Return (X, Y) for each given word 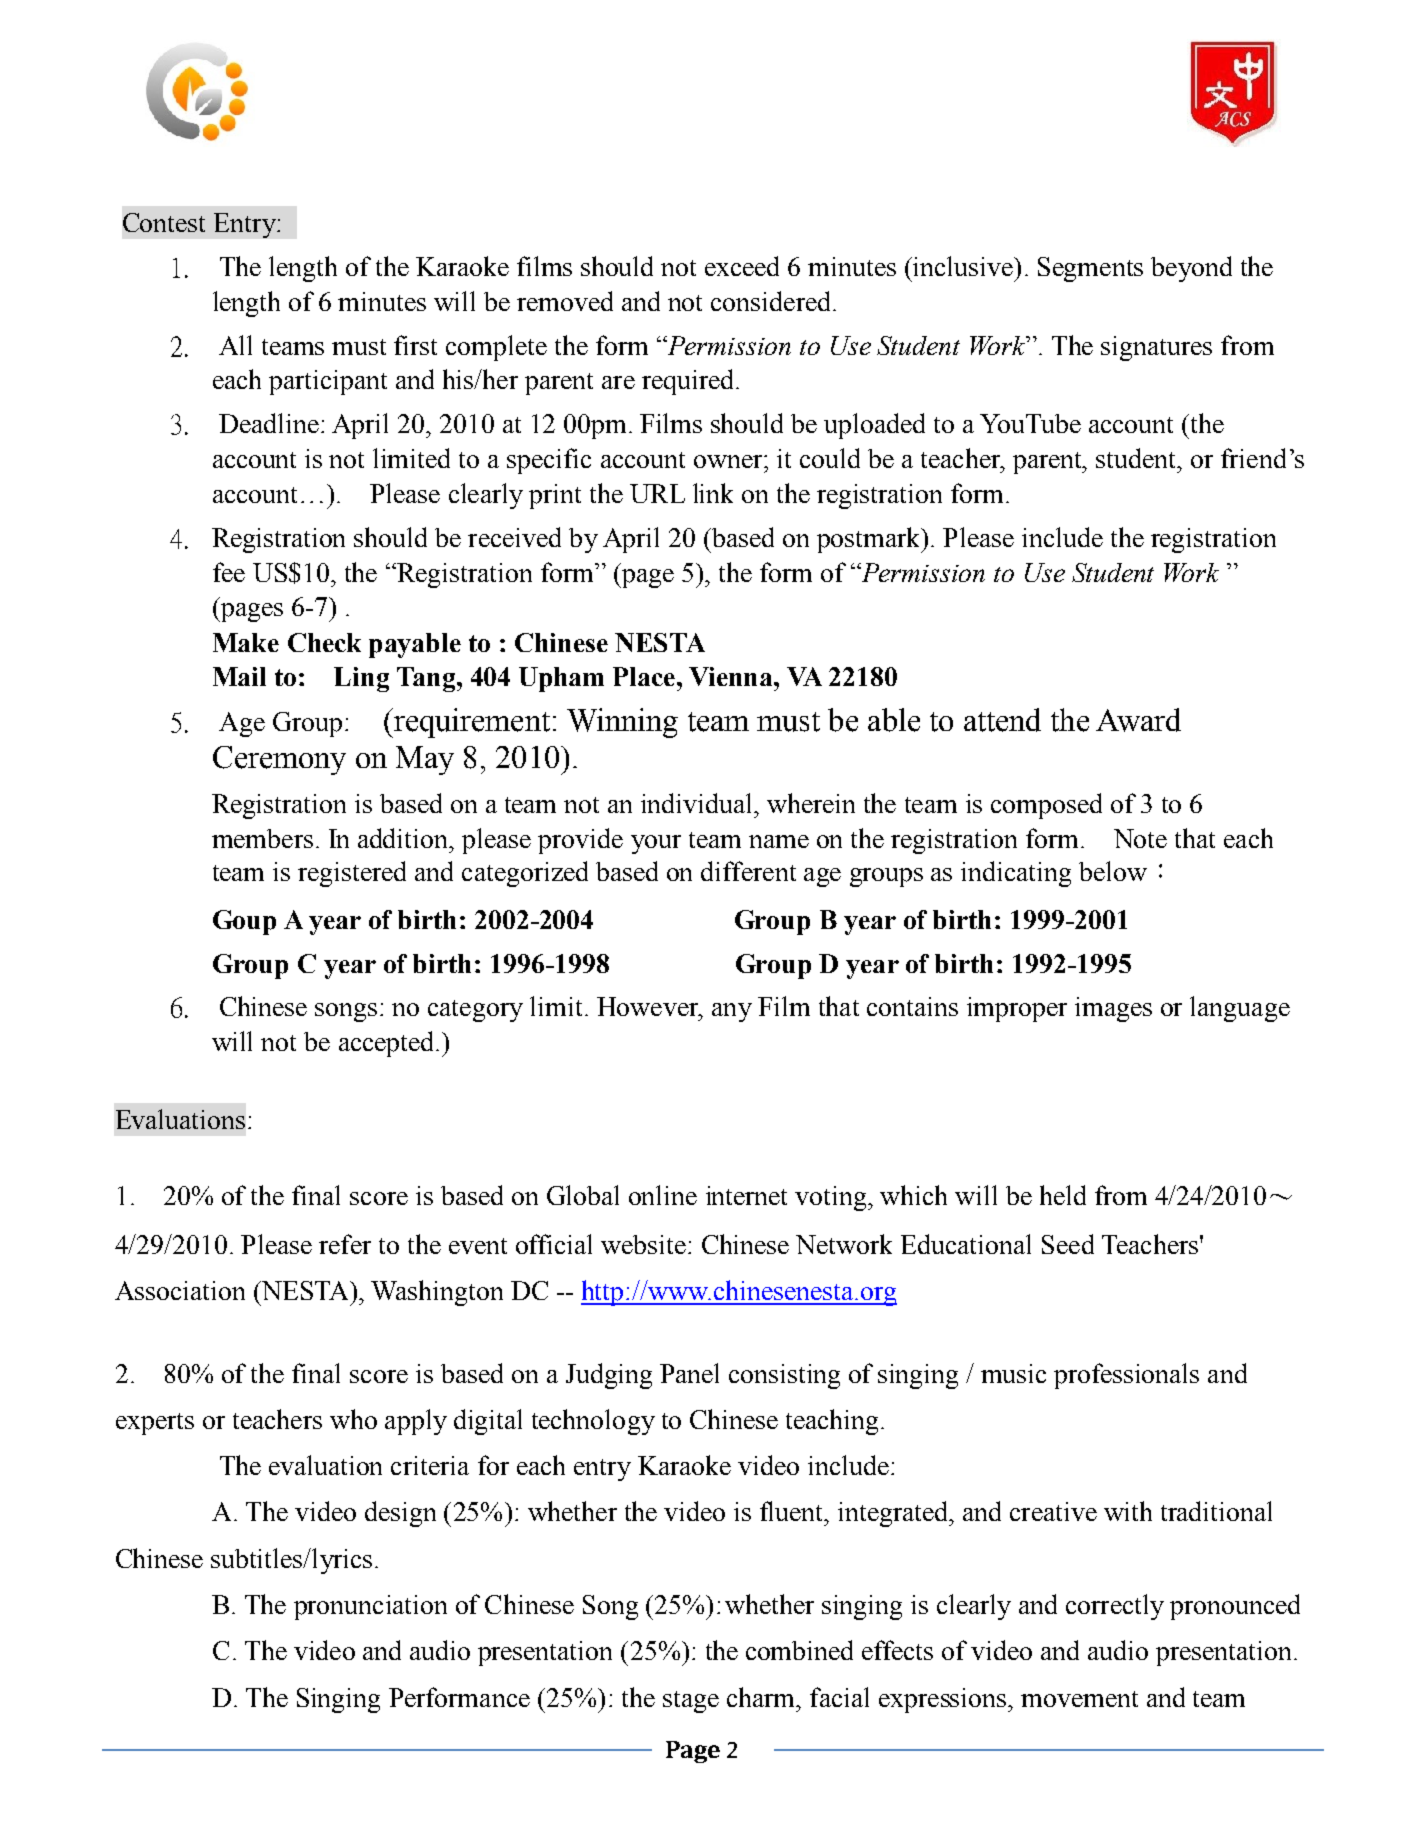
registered (352, 874)
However (649, 1006)
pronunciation (370, 1607)
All (235, 345)
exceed (742, 266)
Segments (1090, 269)
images (1113, 1009)
